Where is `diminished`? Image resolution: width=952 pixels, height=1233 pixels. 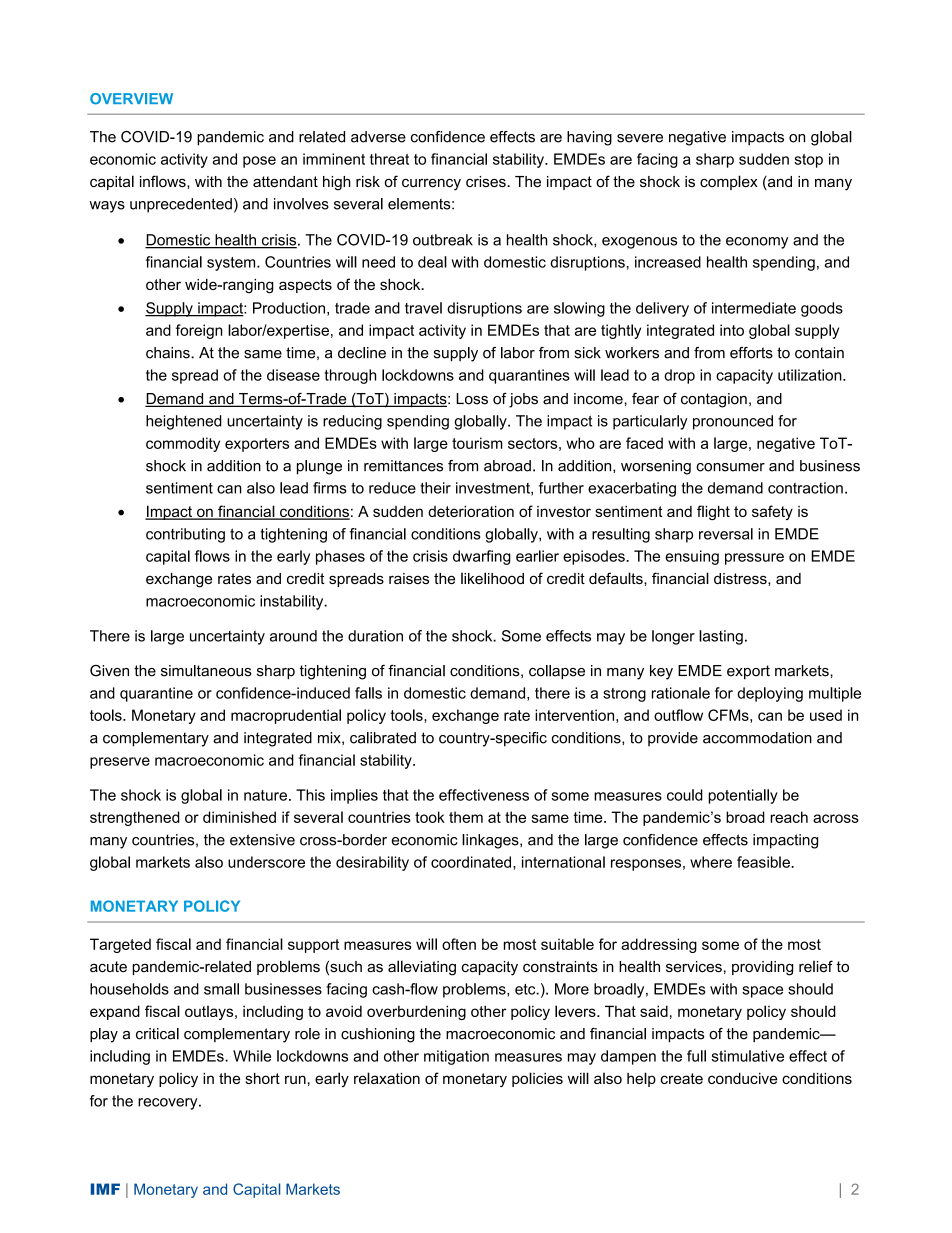 diminished is located at coordinates (239, 817).
